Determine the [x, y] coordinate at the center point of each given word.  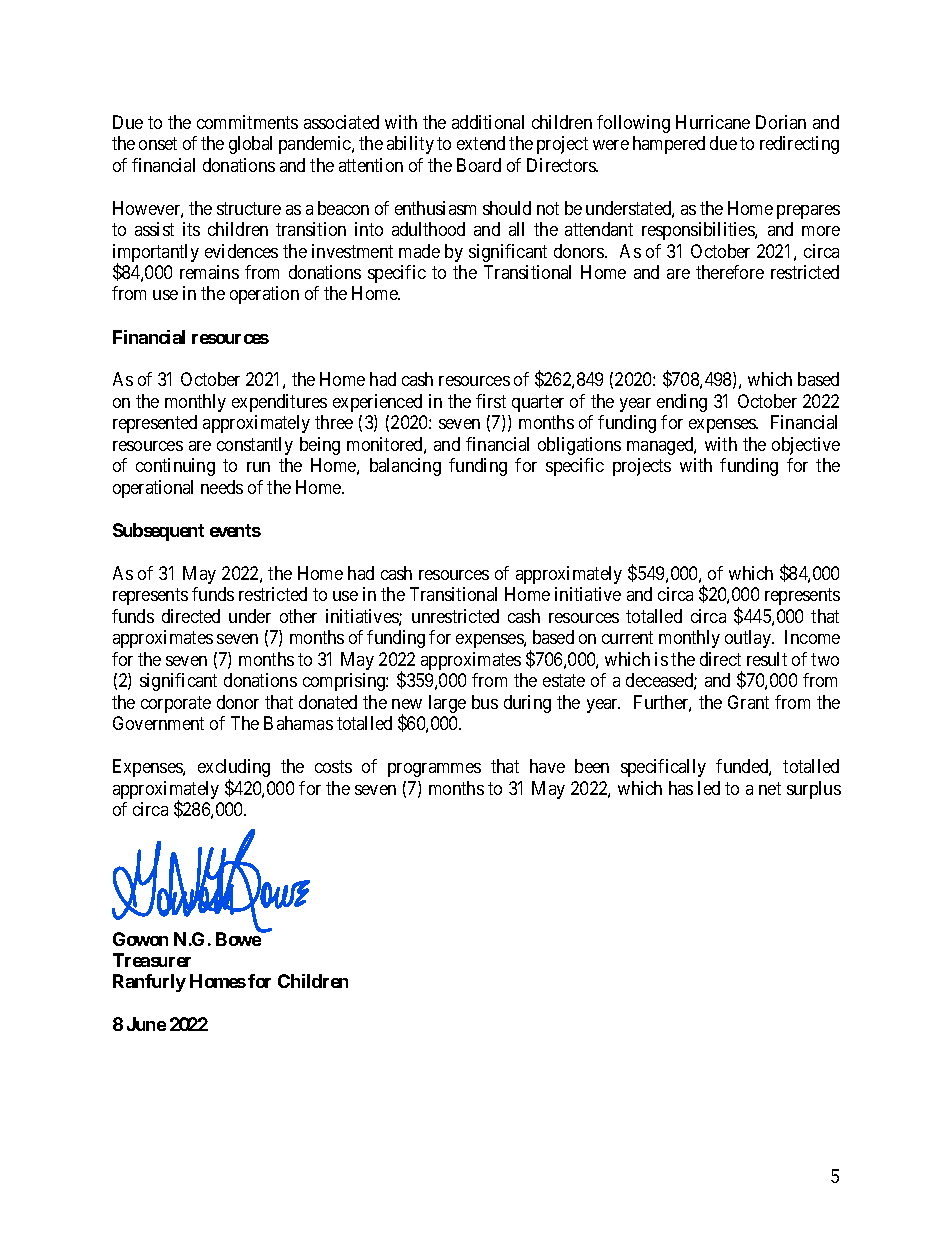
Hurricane [713, 122]
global [250, 145]
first [491, 401]
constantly [255, 446]
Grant [748, 702]
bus [485, 702]
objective [806, 446]
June [146, 1024]
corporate [176, 704]
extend [481, 143]
